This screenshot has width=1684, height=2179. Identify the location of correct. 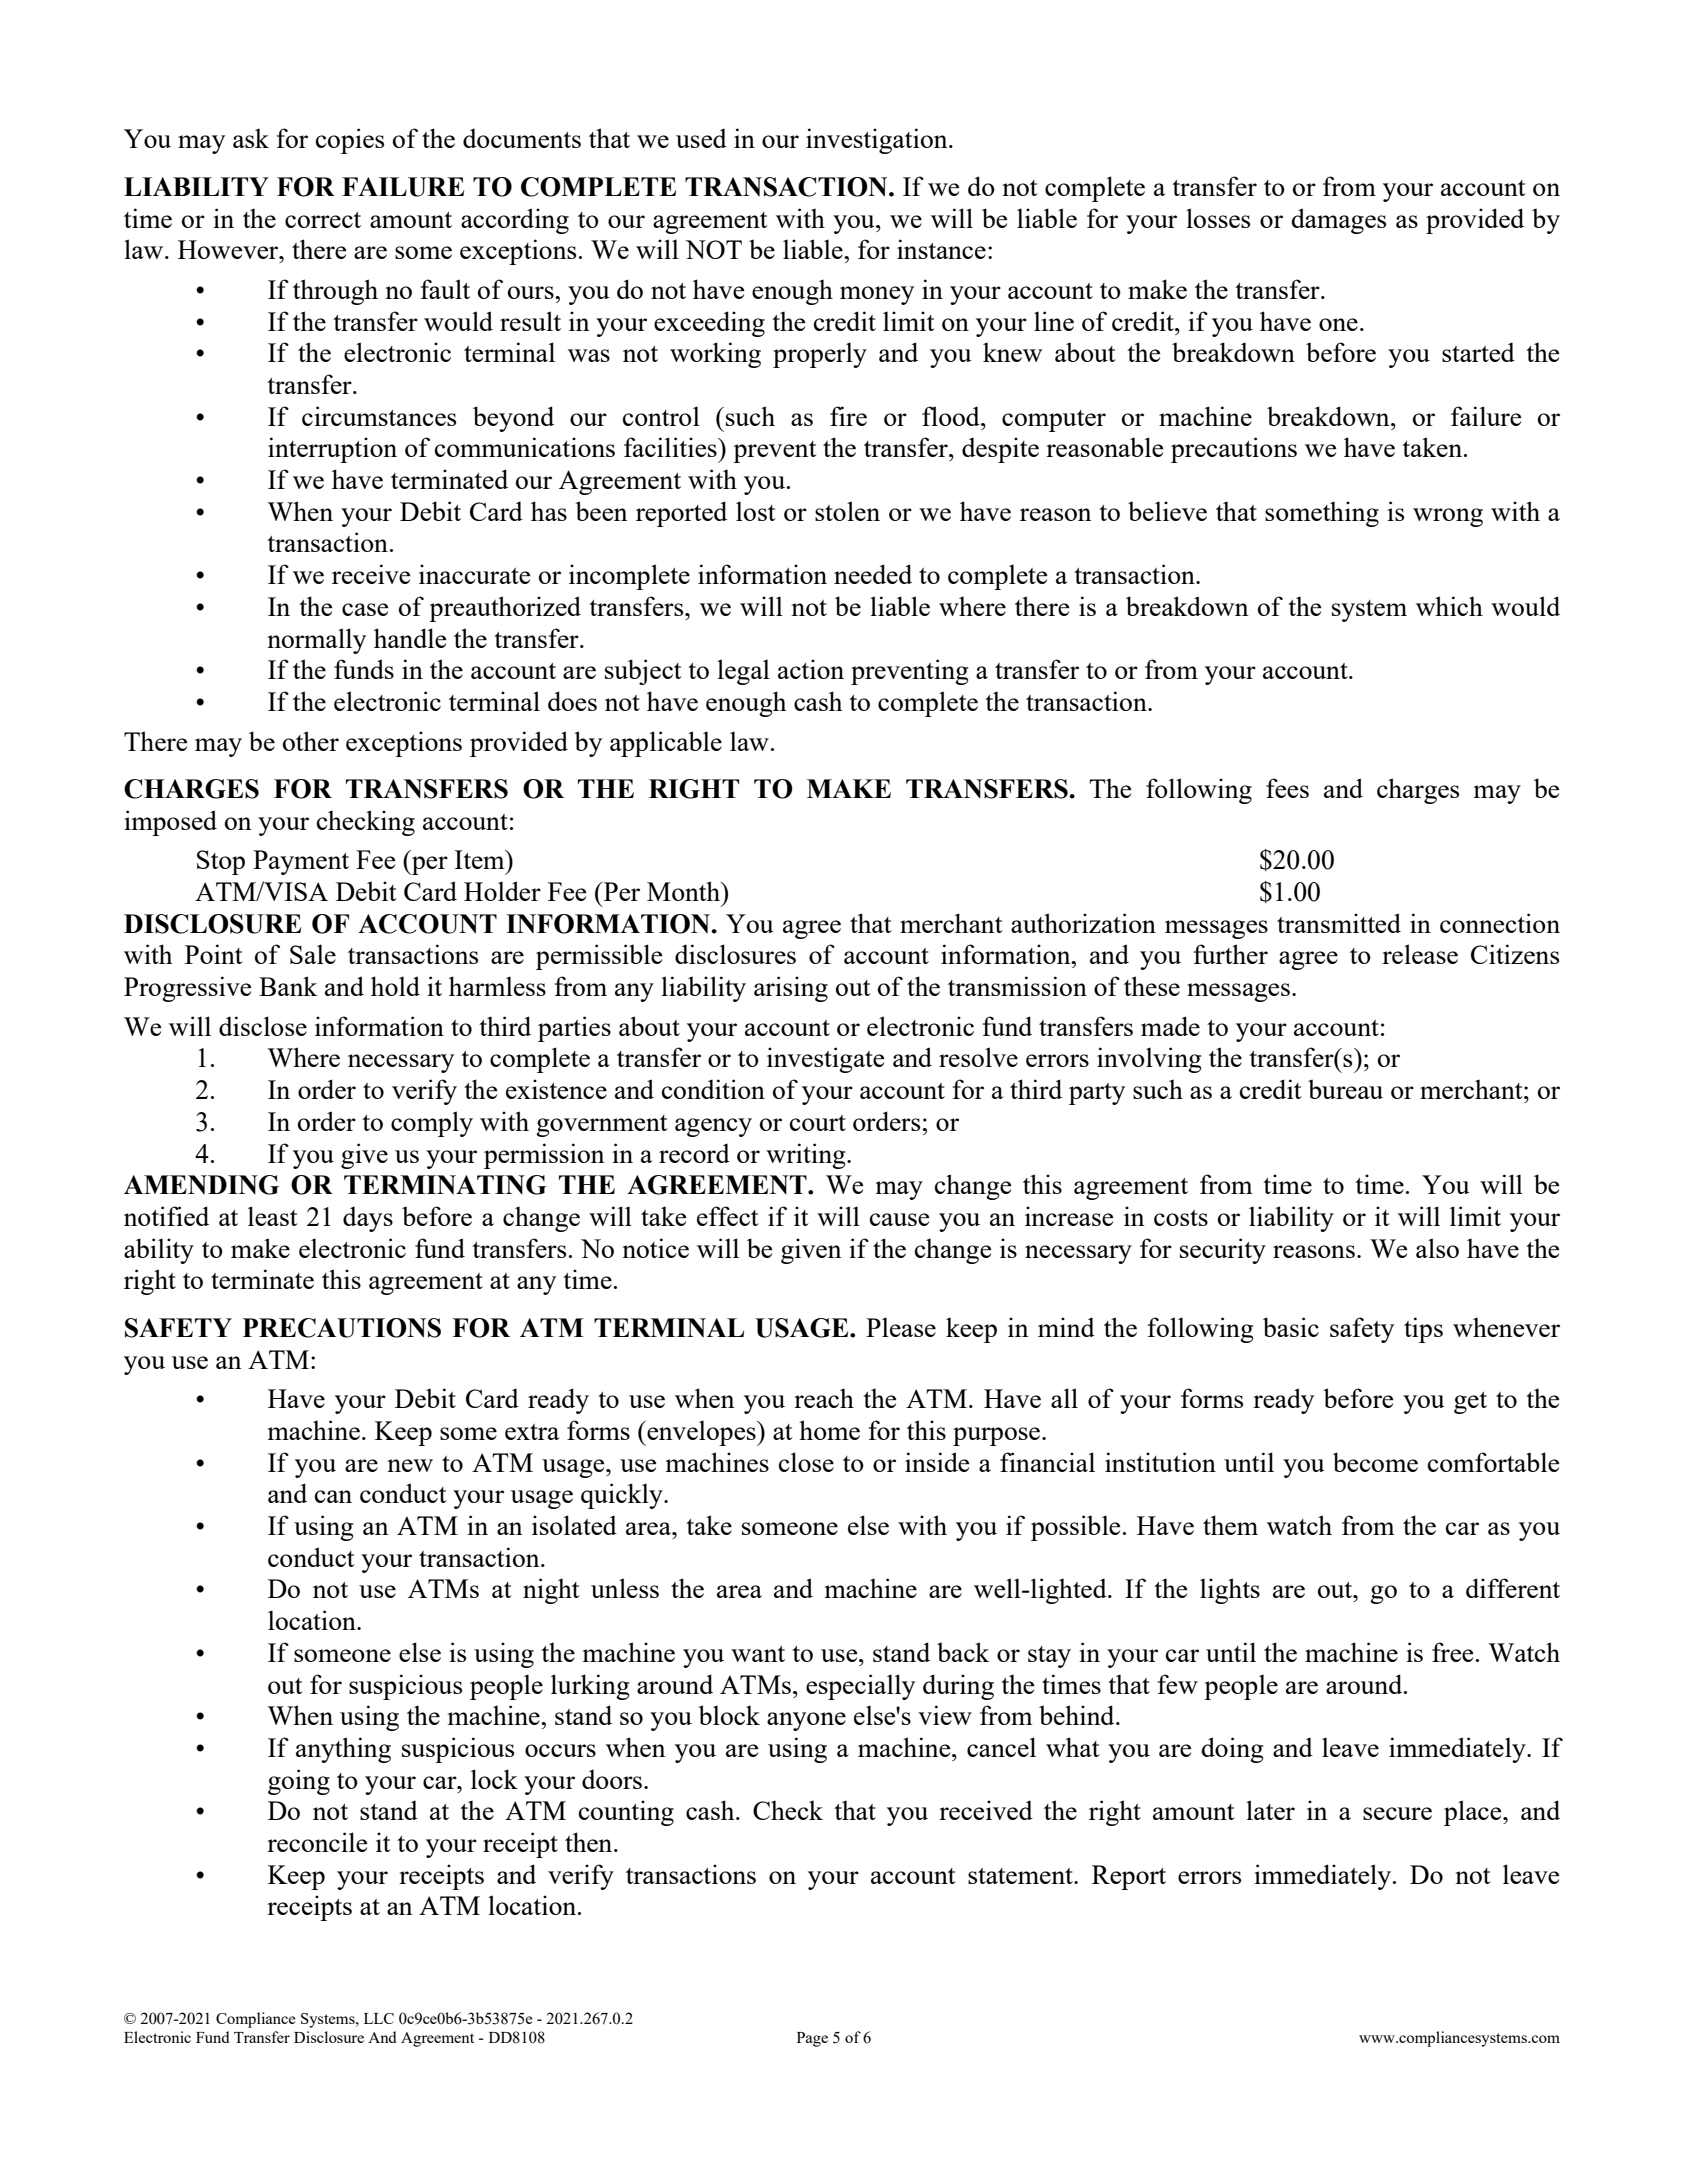
(323, 220).
